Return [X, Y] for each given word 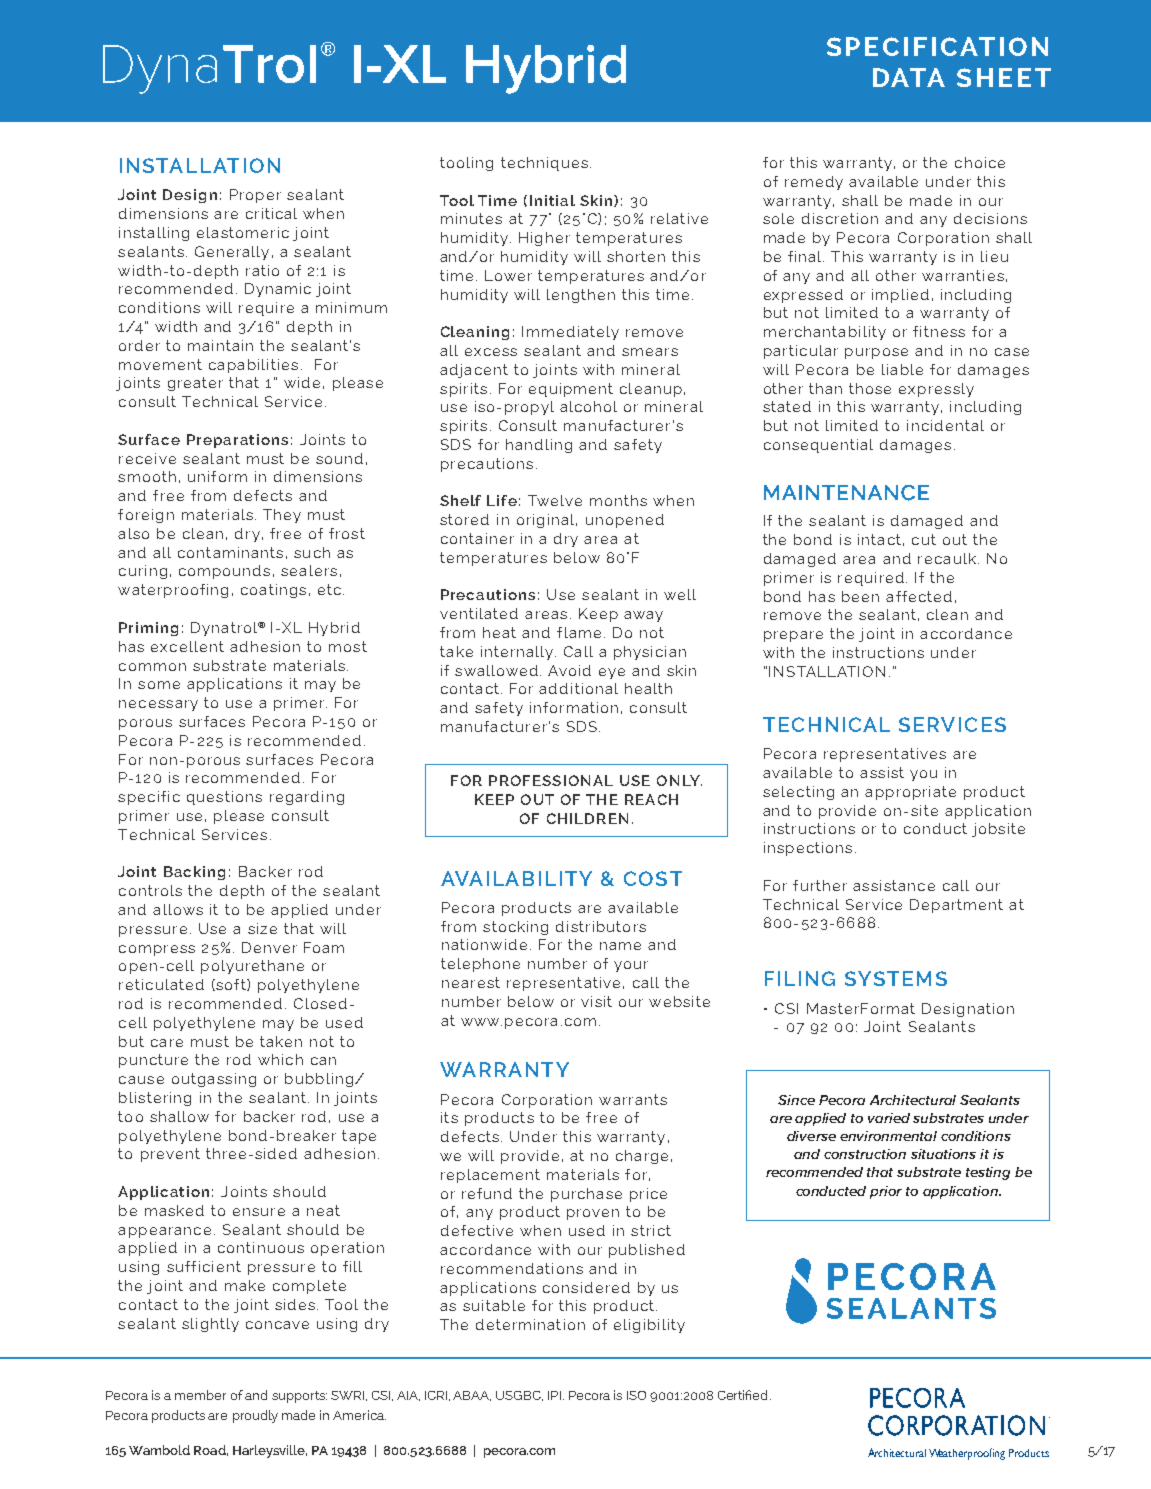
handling [539, 446]
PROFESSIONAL [551, 780]
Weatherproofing [967, 1454]
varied [889, 1118]
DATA [909, 77]
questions [224, 798]
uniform [217, 476]
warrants [633, 1099]
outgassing [214, 1080]
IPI [554, 1395]
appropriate [910, 793]
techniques [544, 164]
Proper [255, 196]
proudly [255, 1416]
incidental [945, 425]
